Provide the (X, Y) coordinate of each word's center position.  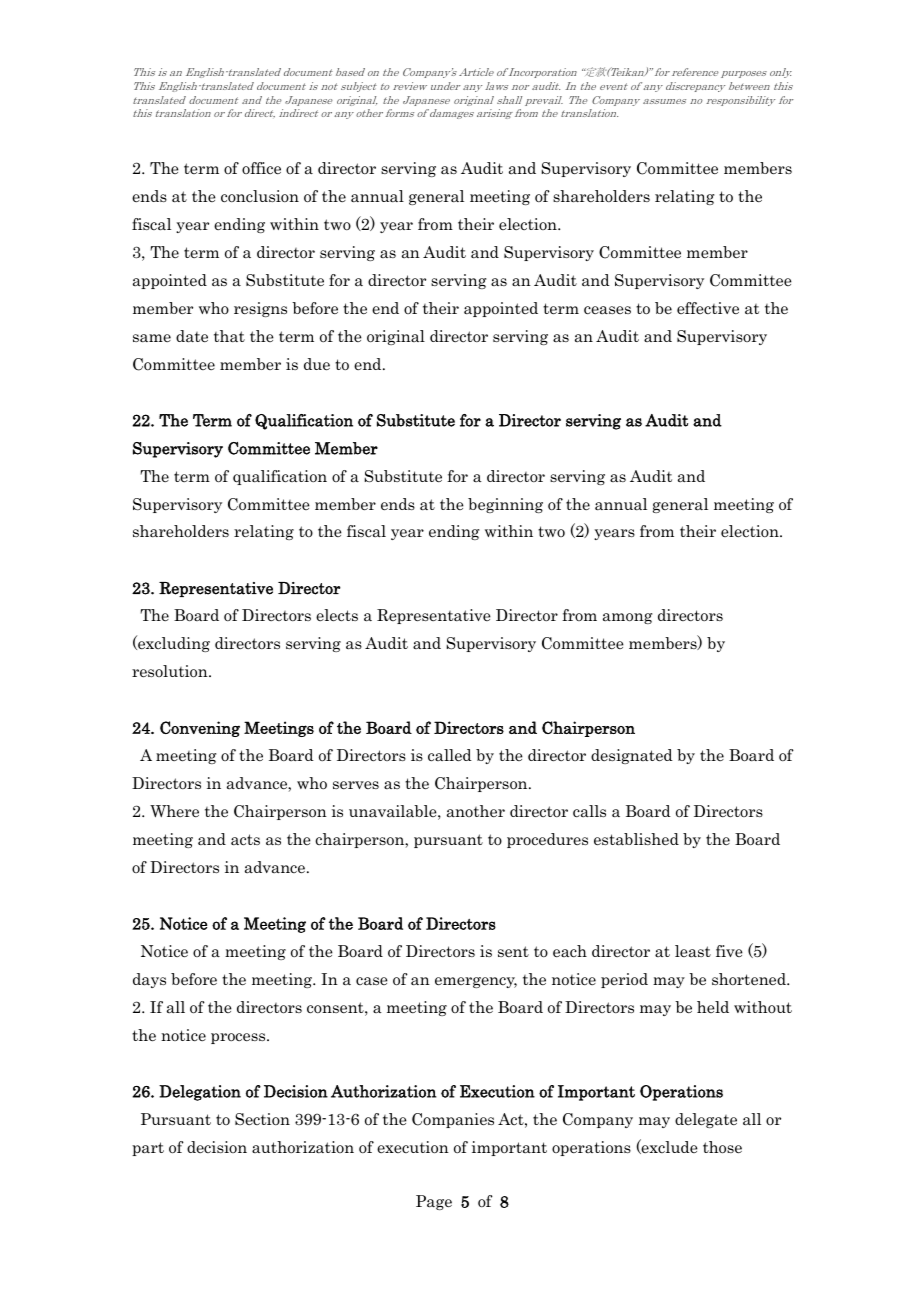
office (261, 168)
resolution (171, 671)
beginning (505, 505)
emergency (476, 982)
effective (708, 308)
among (627, 618)
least (693, 951)
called (450, 755)
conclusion (260, 196)
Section (262, 1119)
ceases (607, 310)
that (229, 336)
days (149, 980)
